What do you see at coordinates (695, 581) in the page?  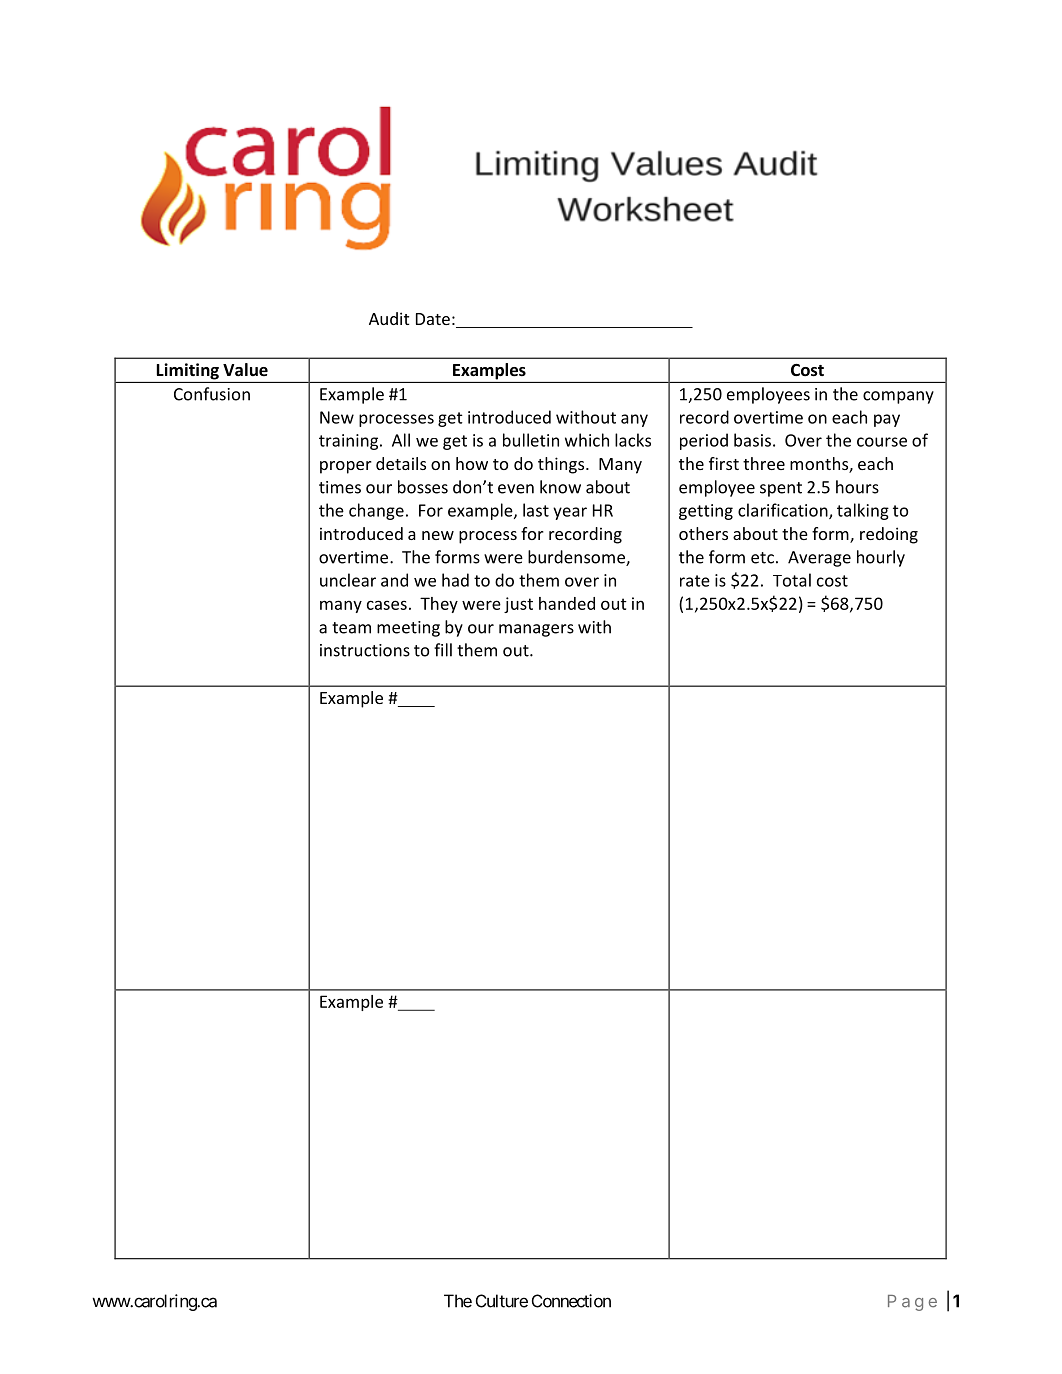 I see `rate` at bounding box center [695, 581].
